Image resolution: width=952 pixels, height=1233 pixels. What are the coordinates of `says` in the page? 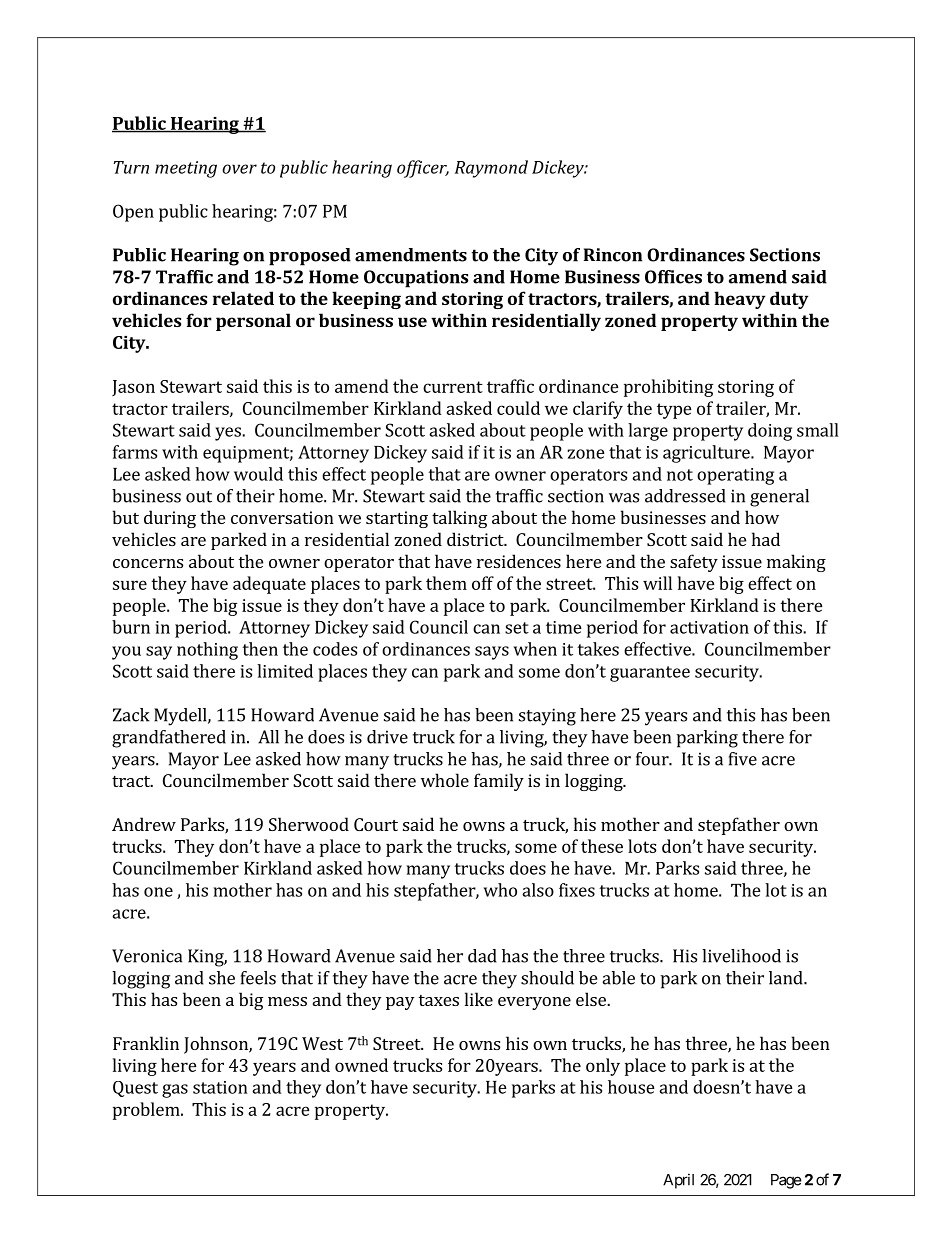 It's located at (492, 653).
